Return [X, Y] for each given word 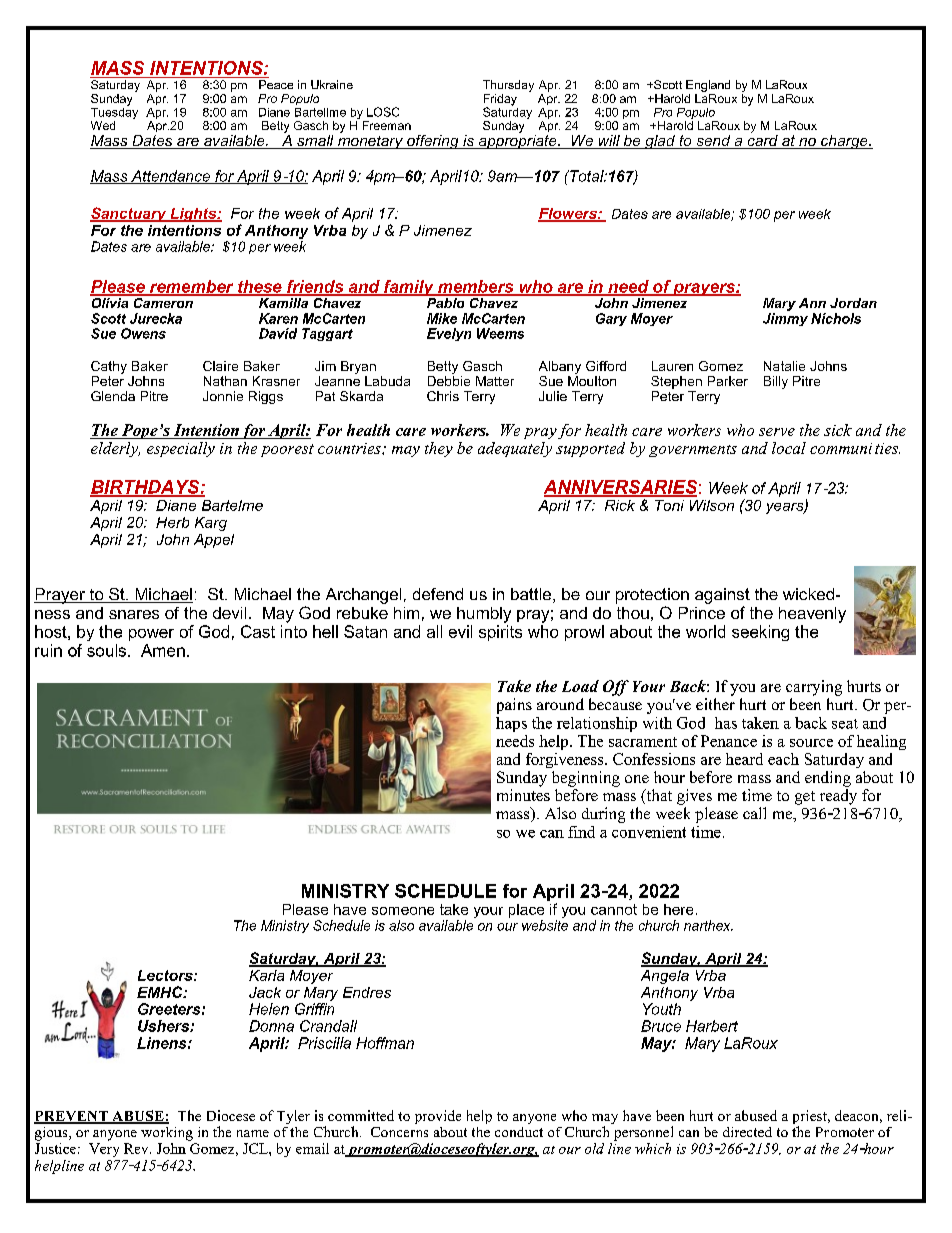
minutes [523, 793]
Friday [500, 101]
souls [108, 650]
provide [438, 1117]
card [762, 140]
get [805, 798]
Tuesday [114, 113]
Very [104, 1150]
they [439, 449]
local [789, 448]
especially [181, 449]
